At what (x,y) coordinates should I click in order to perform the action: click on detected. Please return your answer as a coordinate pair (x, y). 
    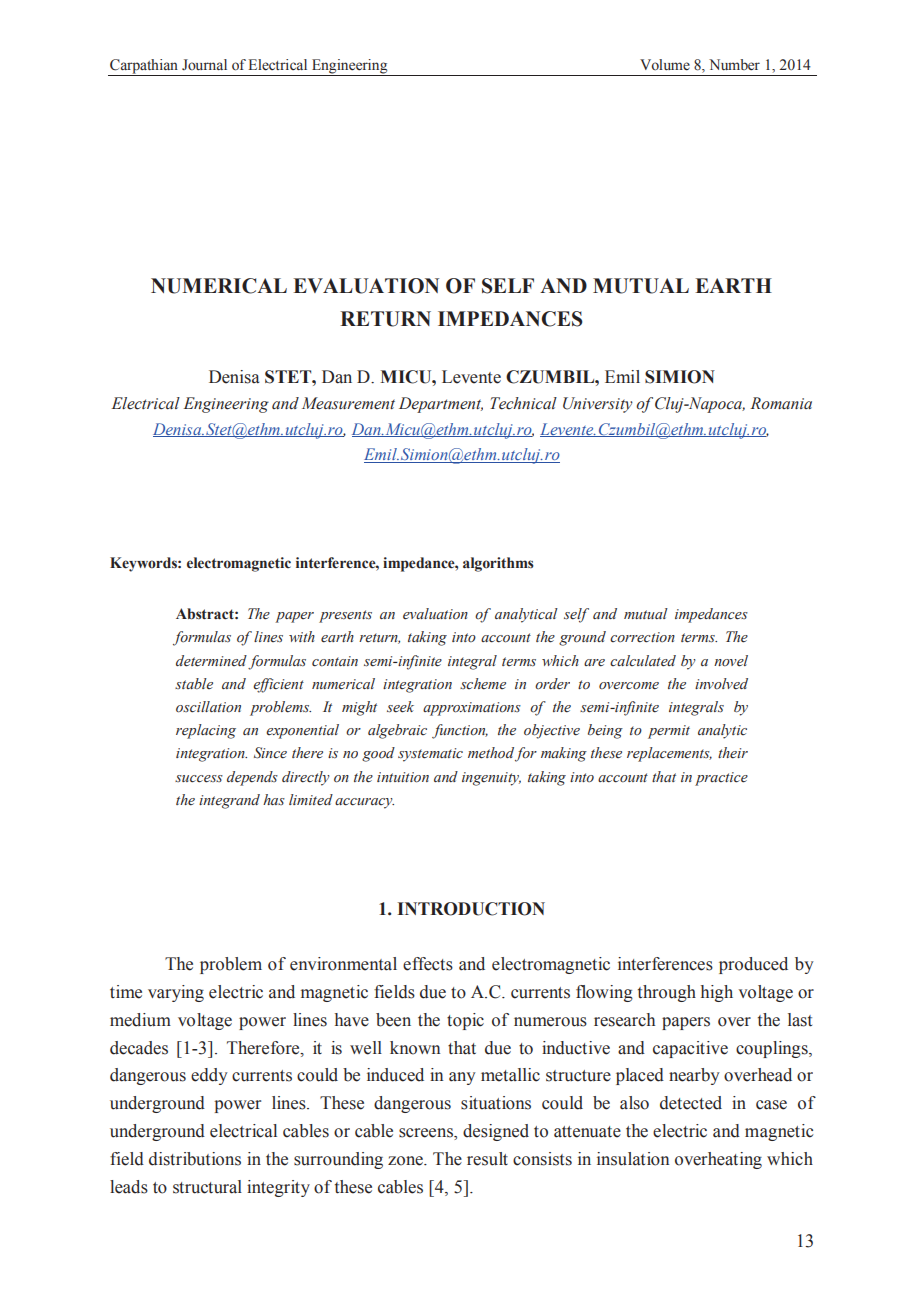
    Looking at the image, I should click on (691, 1103).
